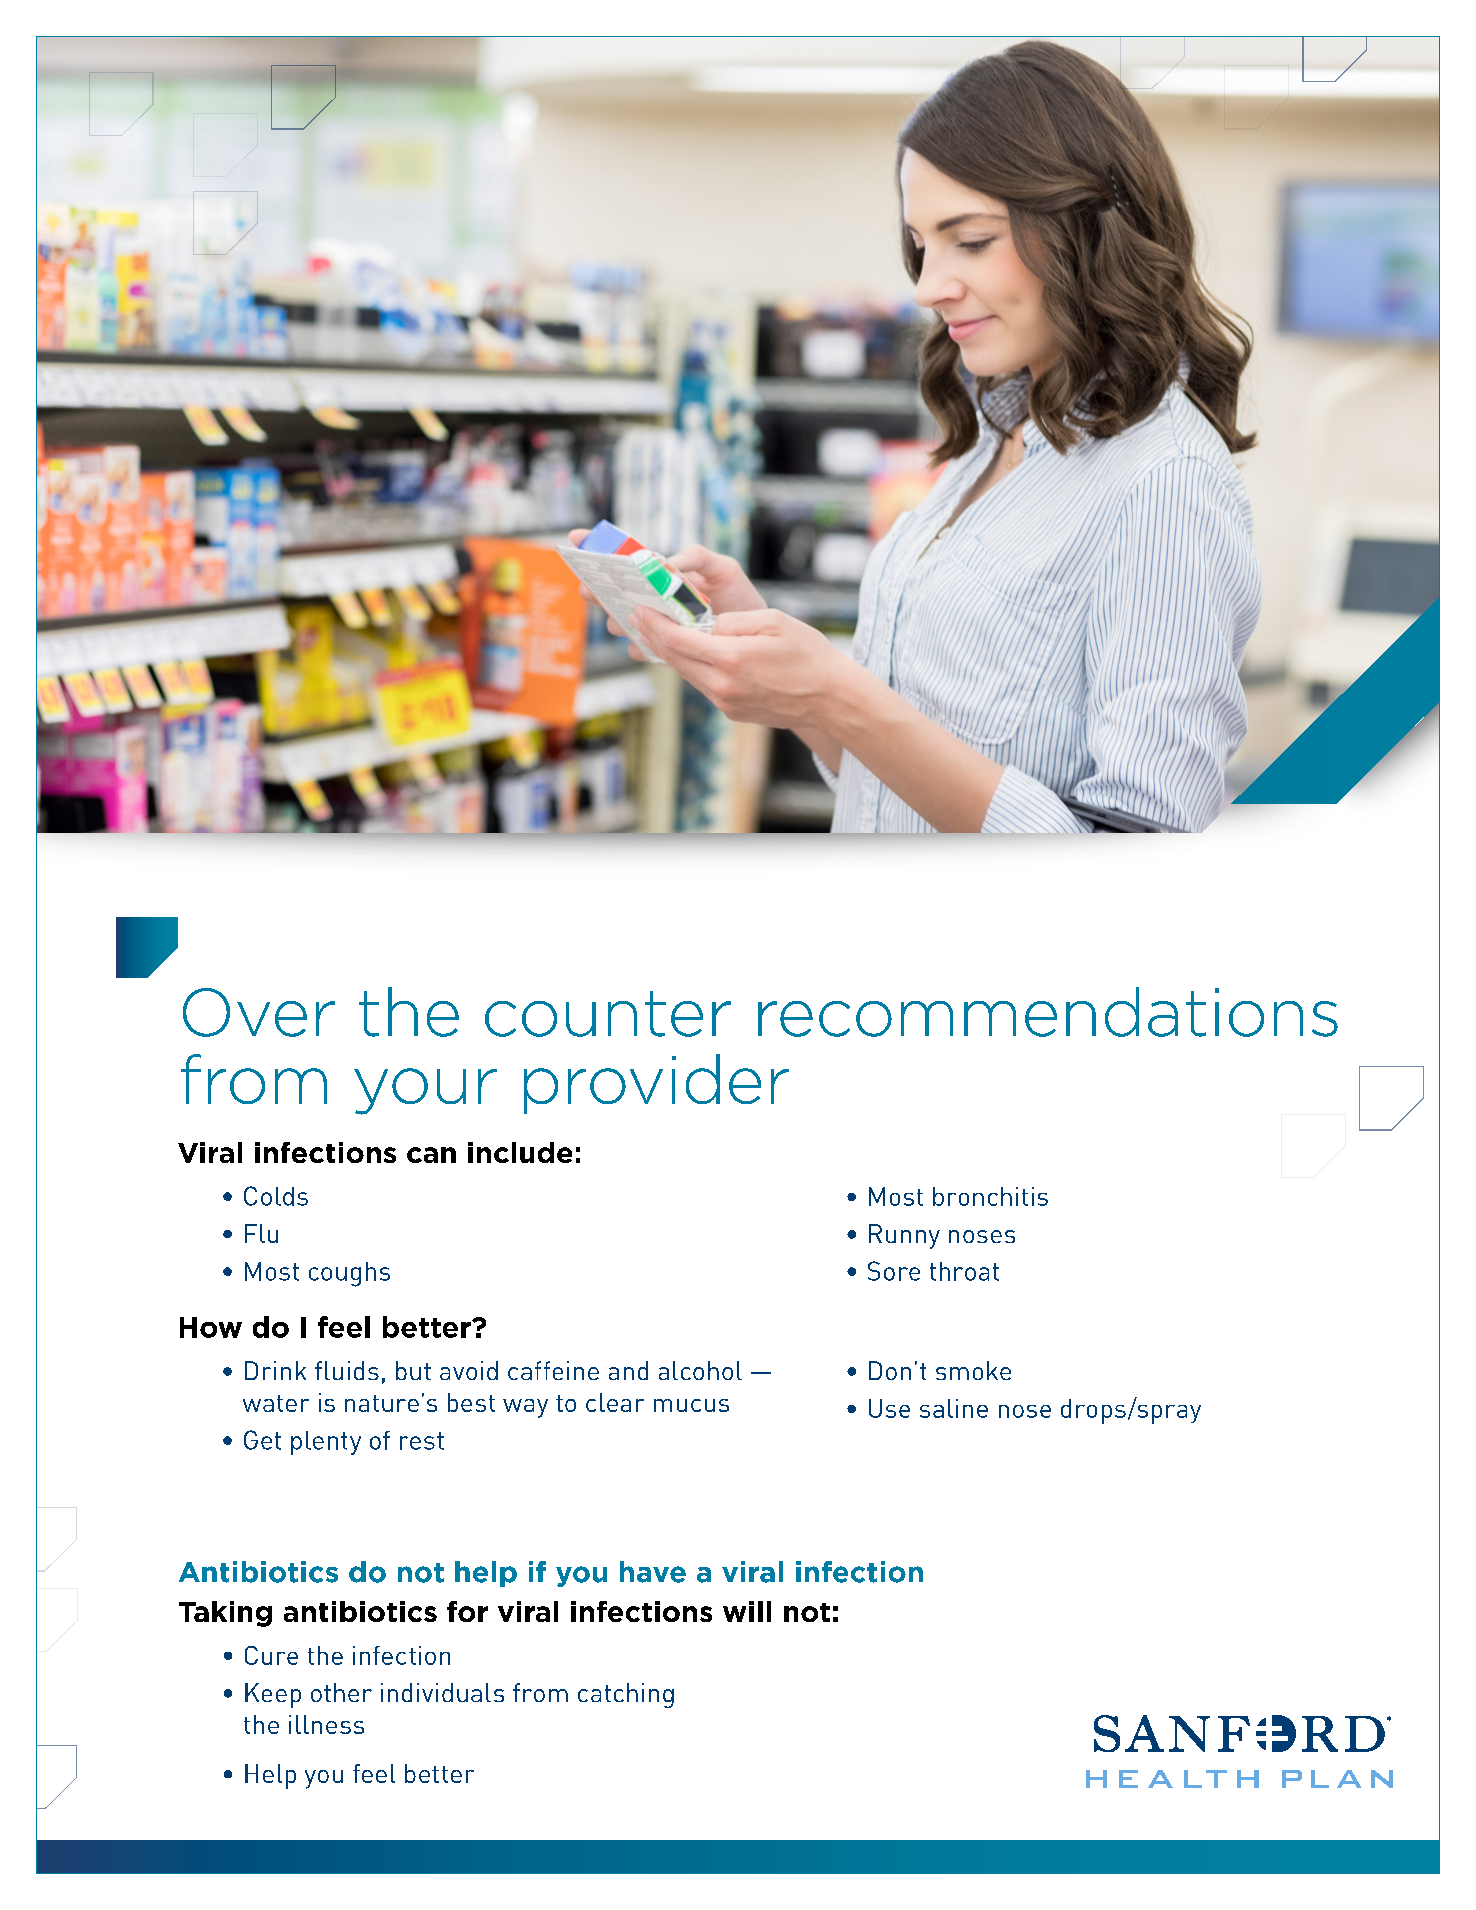 Image resolution: width=1476 pixels, height=1910 pixels. Describe the element at coordinates (1048, 1012) in the document. I see `recommendations` at that location.
